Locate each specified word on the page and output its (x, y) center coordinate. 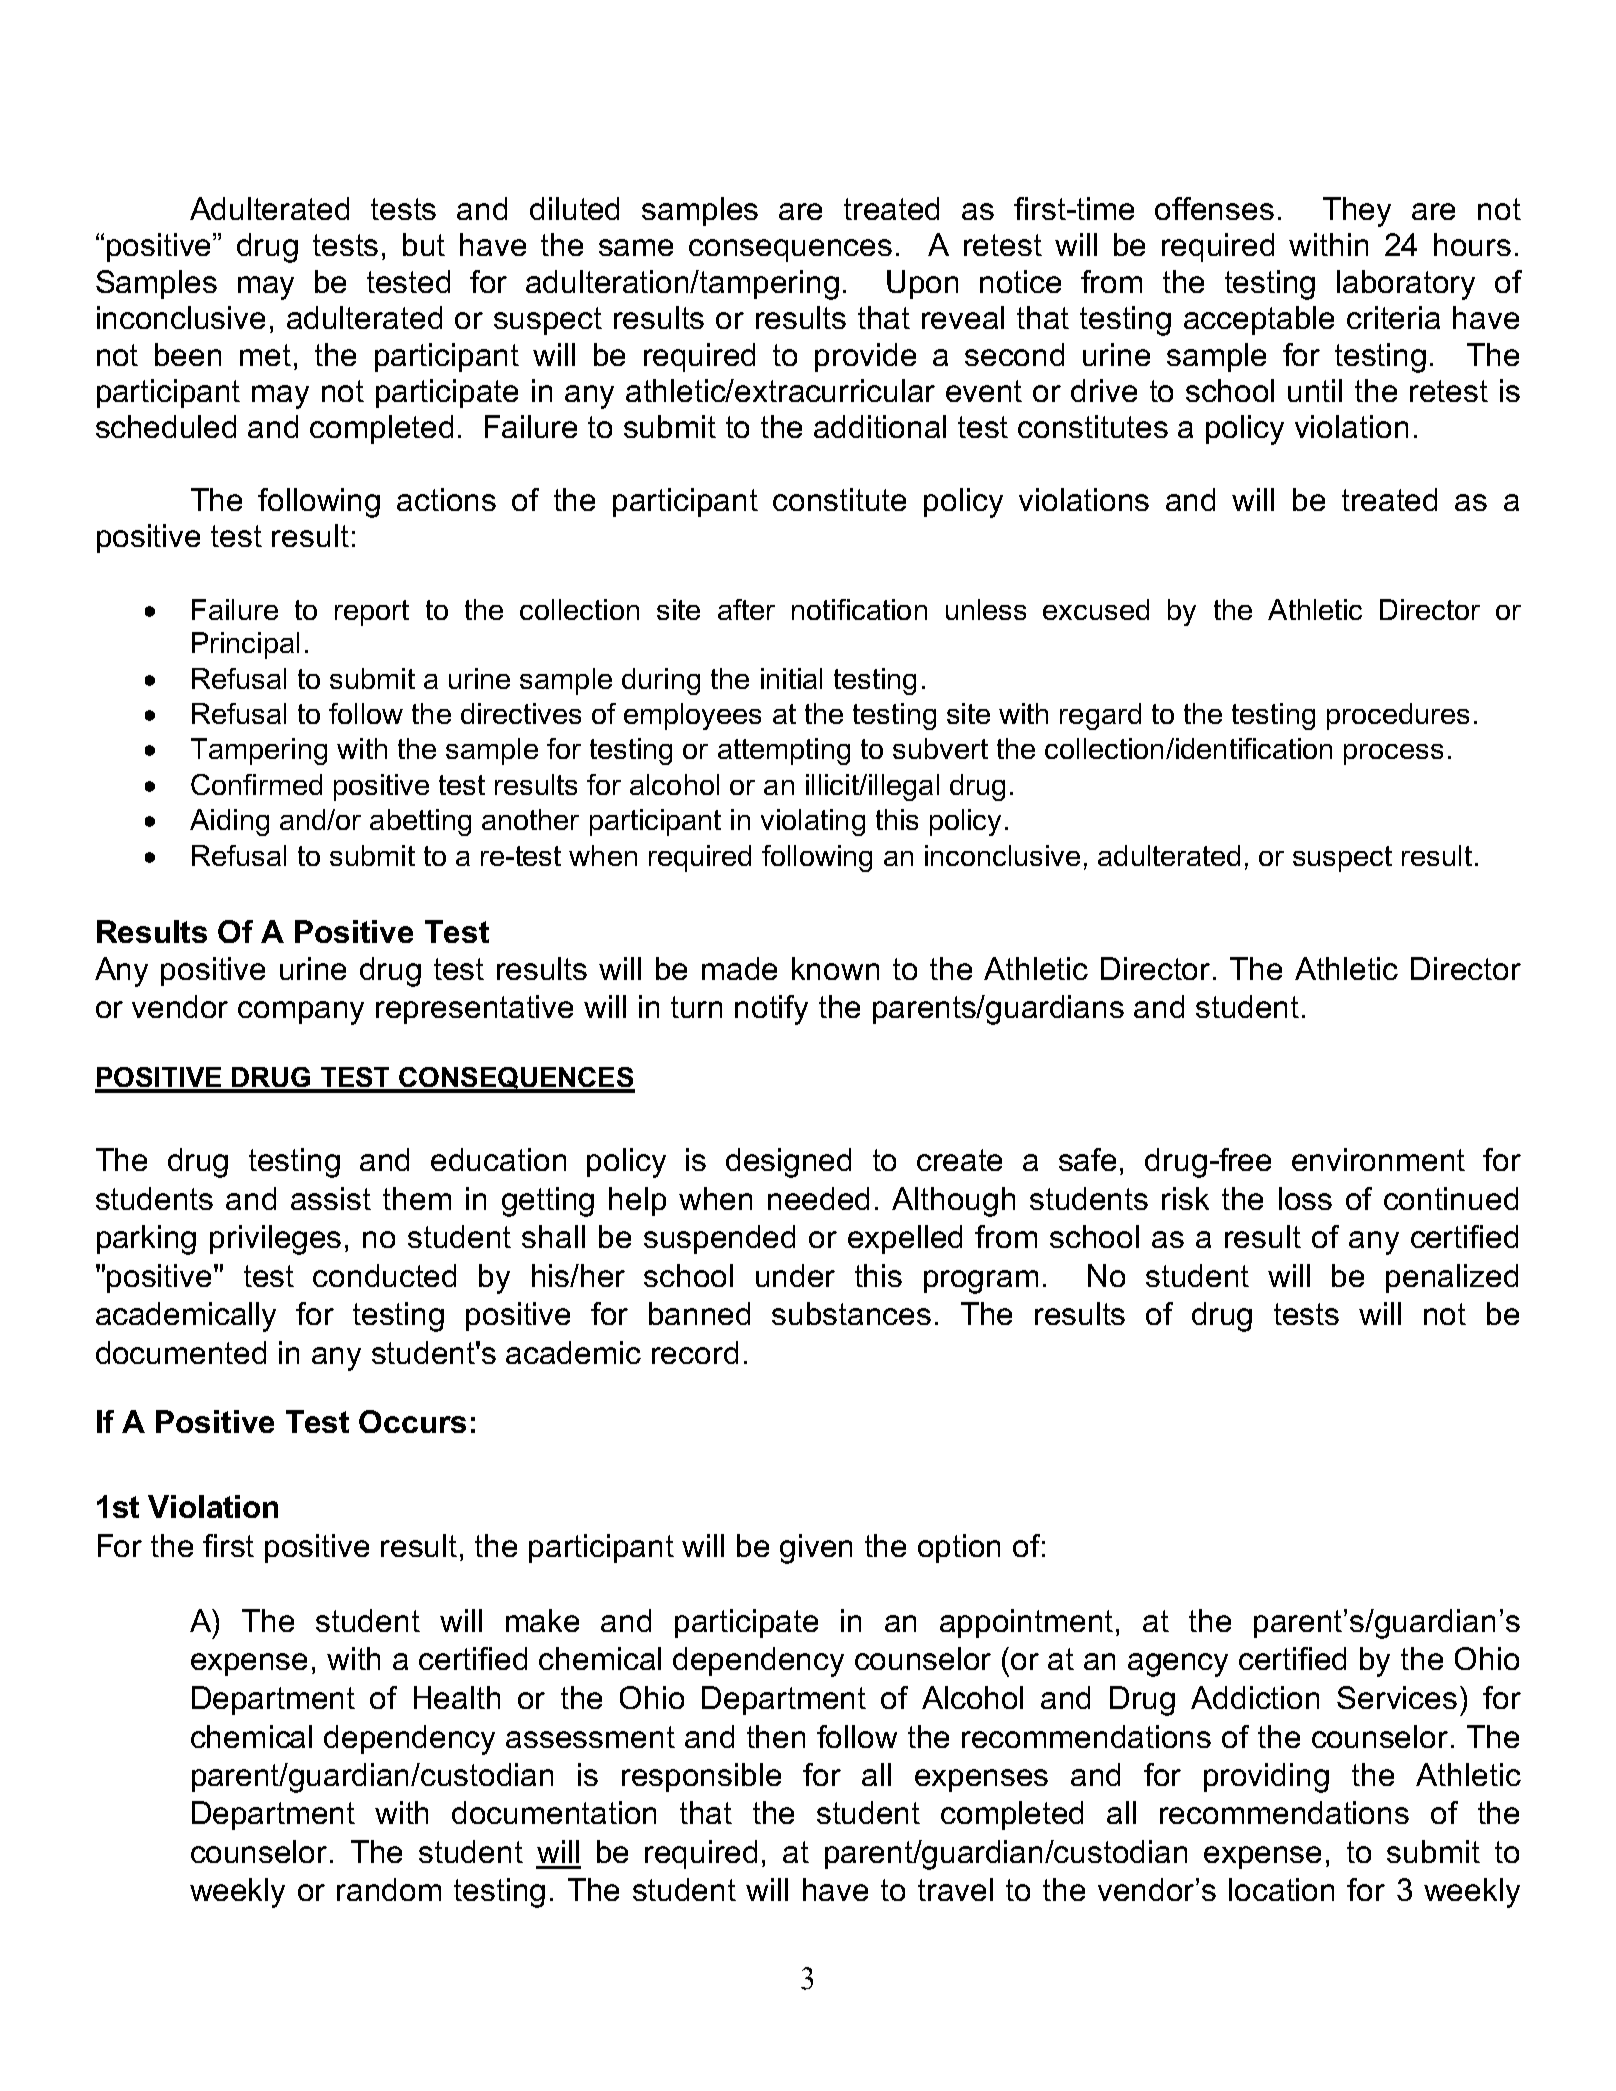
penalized (1452, 1278)
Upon (922, 284)
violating (813, 822)
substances (851, 1313)
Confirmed (256, 784)
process (1393, 754)
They (1357, 212)
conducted (384, 1275)
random (389, 1889)
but (424, 244)
